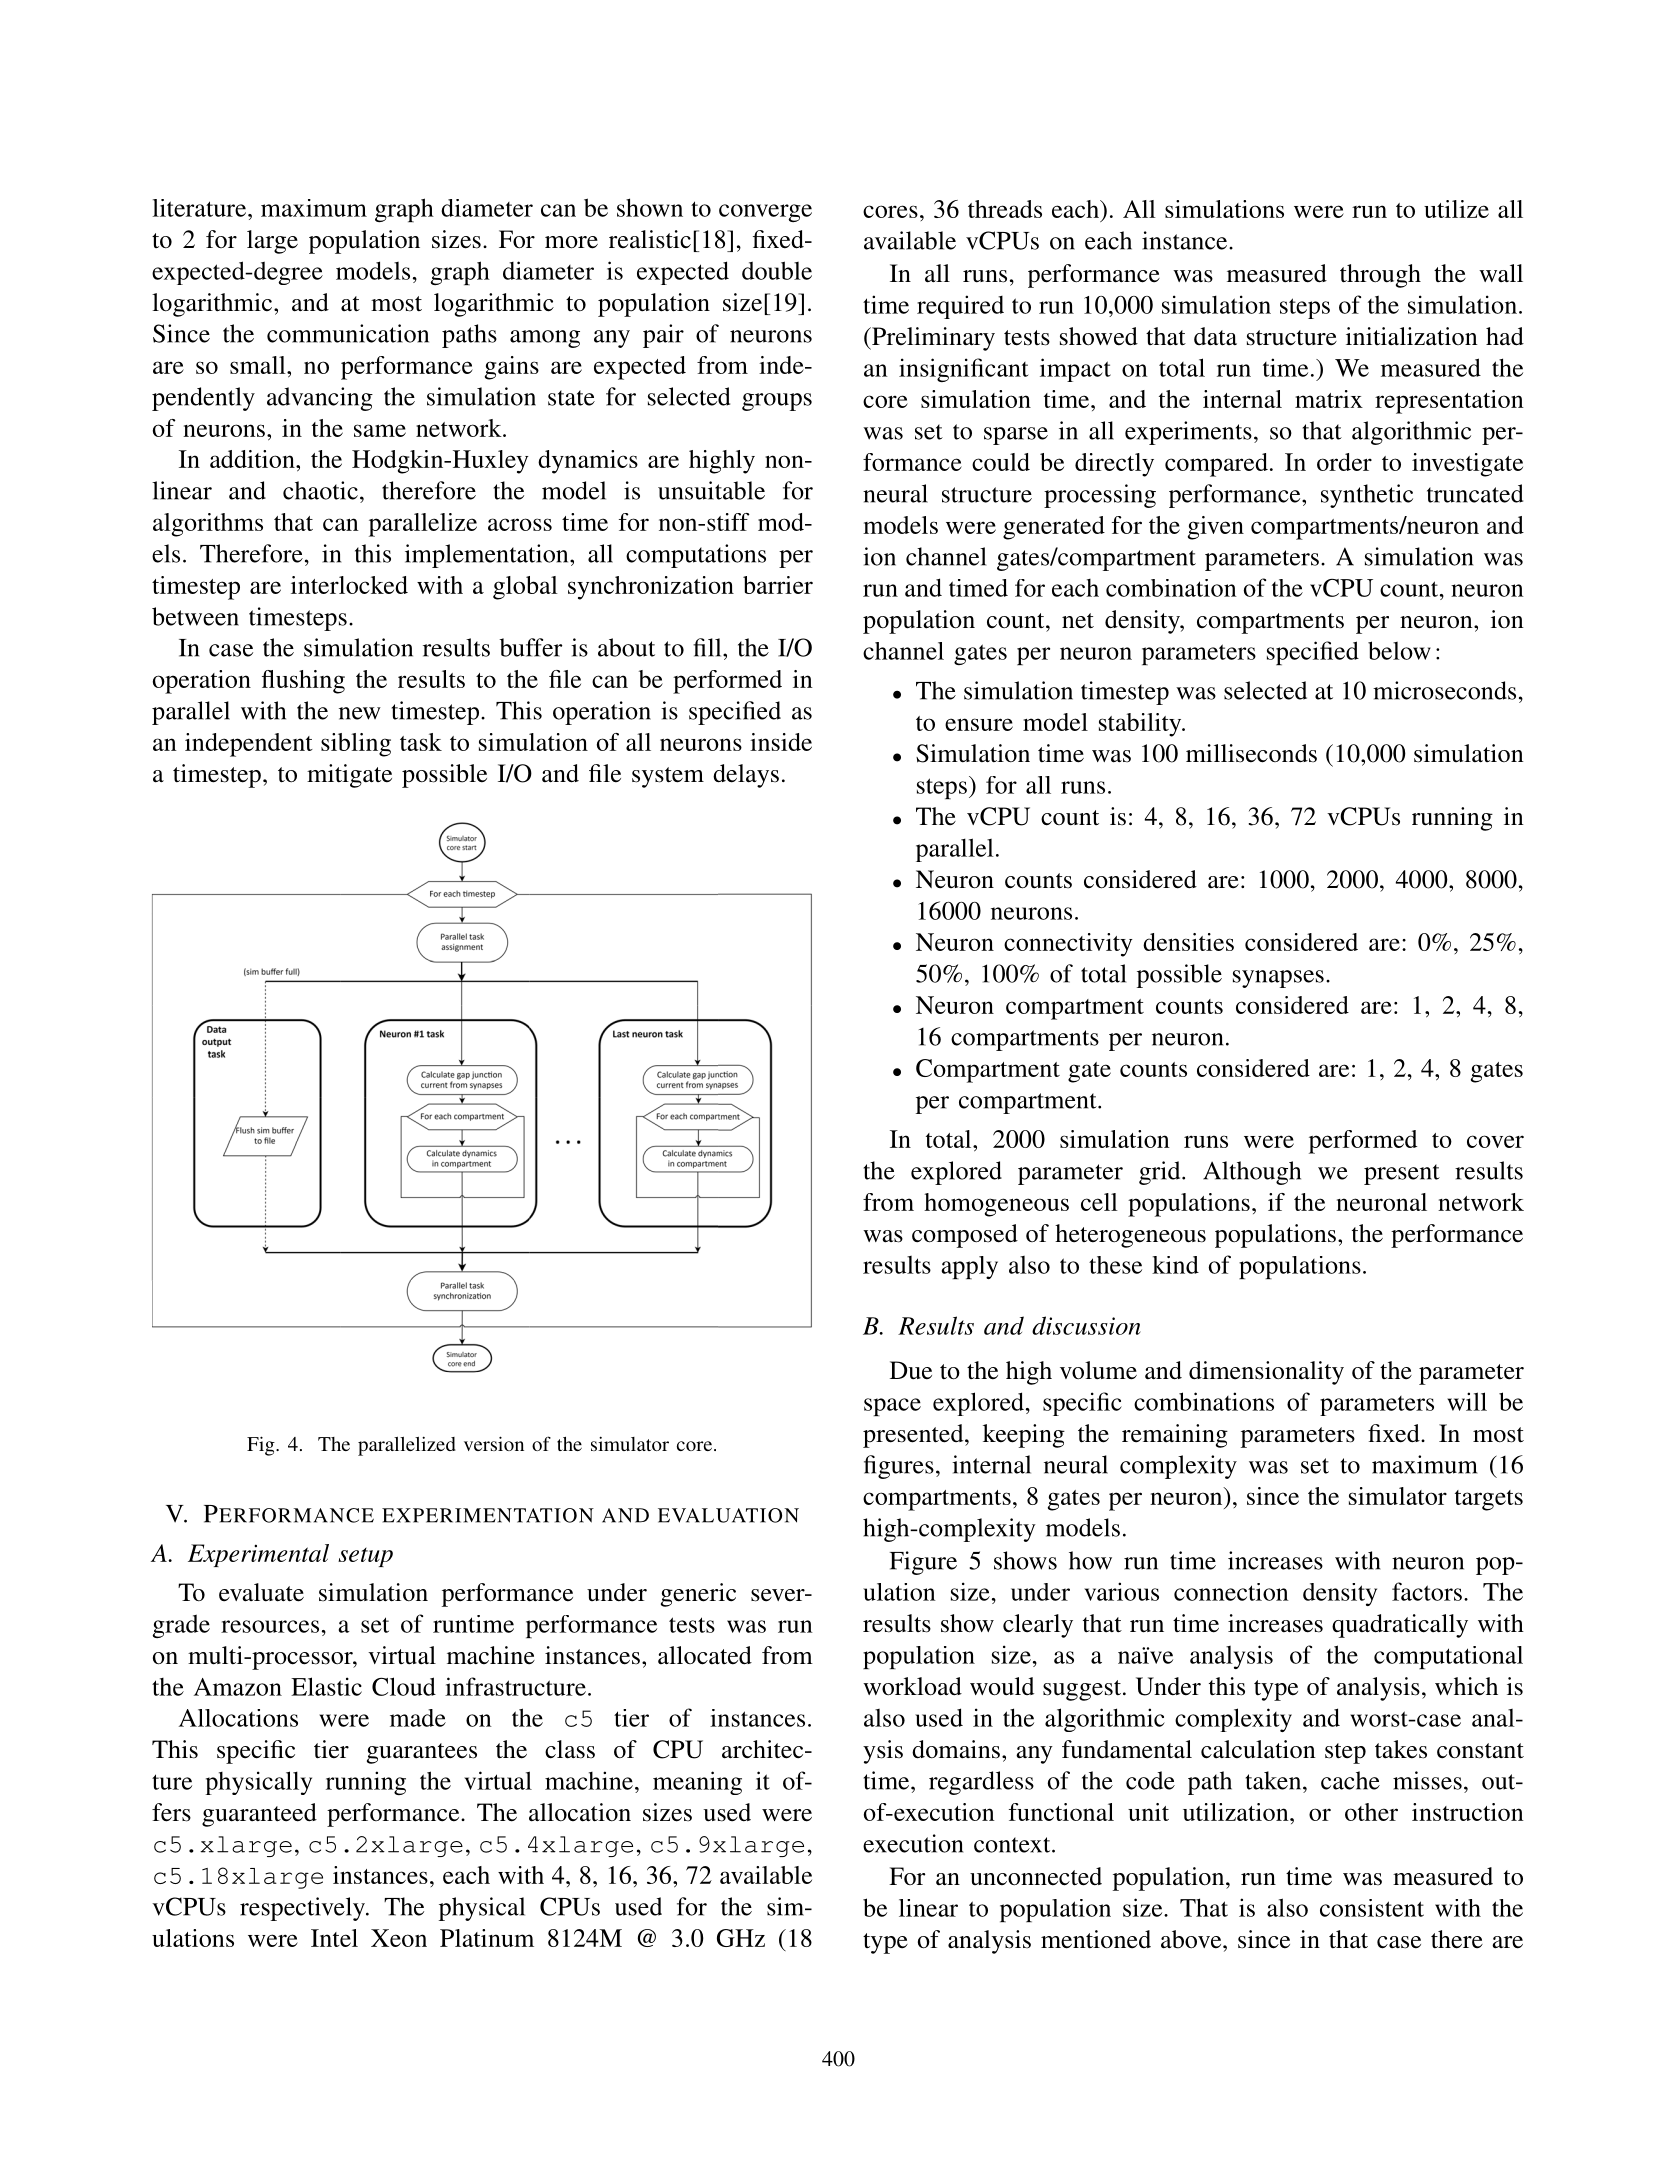  What do you see at coordinates (348, 333) in the screenshot?
I see `communication` at bounding box center [348, 333].
